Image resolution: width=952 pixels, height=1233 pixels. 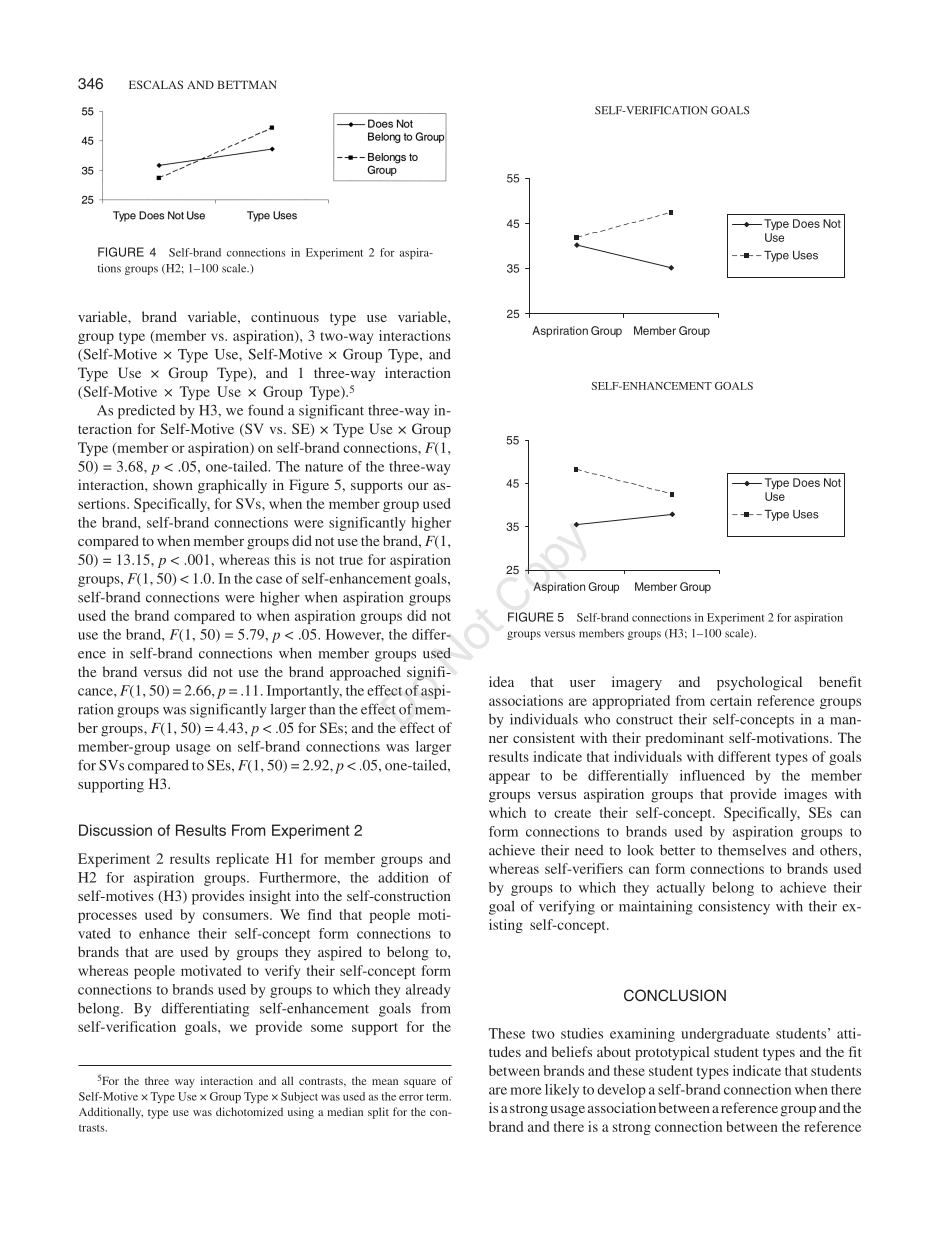 I want to click on found, so click(x=266, y=410).
